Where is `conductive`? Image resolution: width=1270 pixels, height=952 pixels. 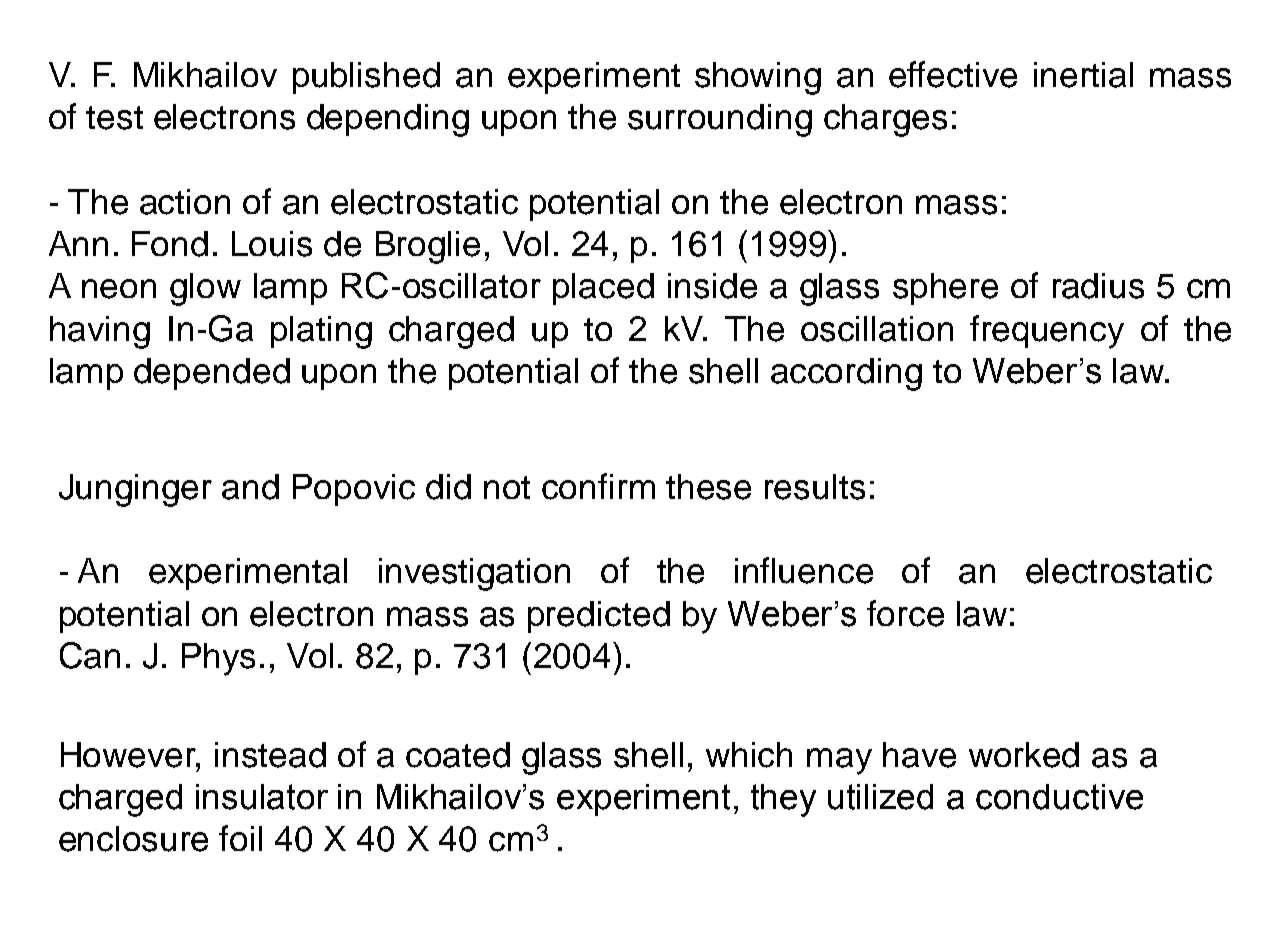
conductive is located at coordinates (1059, 797).
